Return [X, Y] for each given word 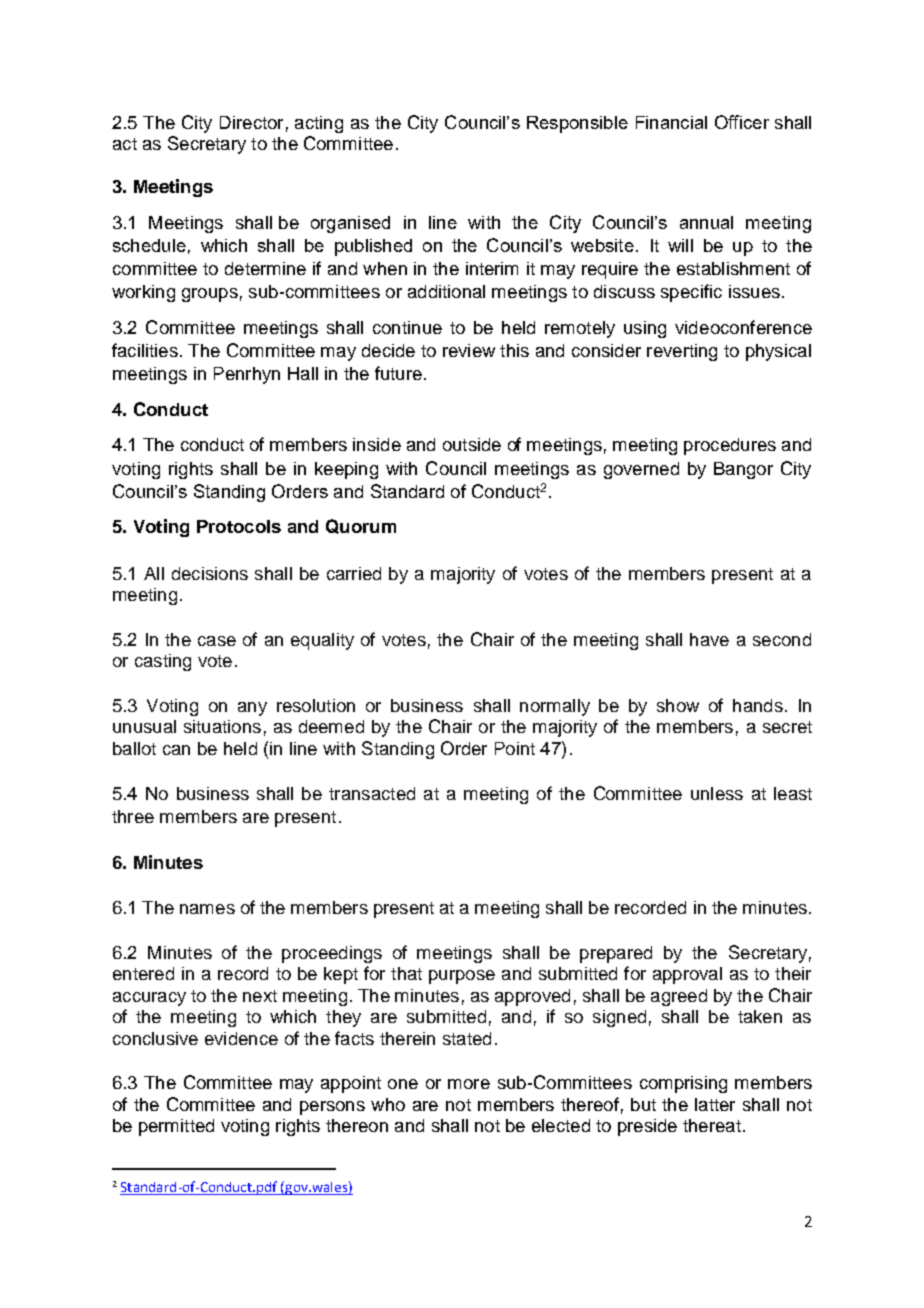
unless [717, 793]
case [217, 641]
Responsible [577, 124]
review [469, 350]
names [207, 909]
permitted [176, 1127]
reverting [682, 352]
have [709, 639]
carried [354, 573]
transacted [372, 793]
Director [251, 122]
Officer [742, 122]
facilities [145, 350]
